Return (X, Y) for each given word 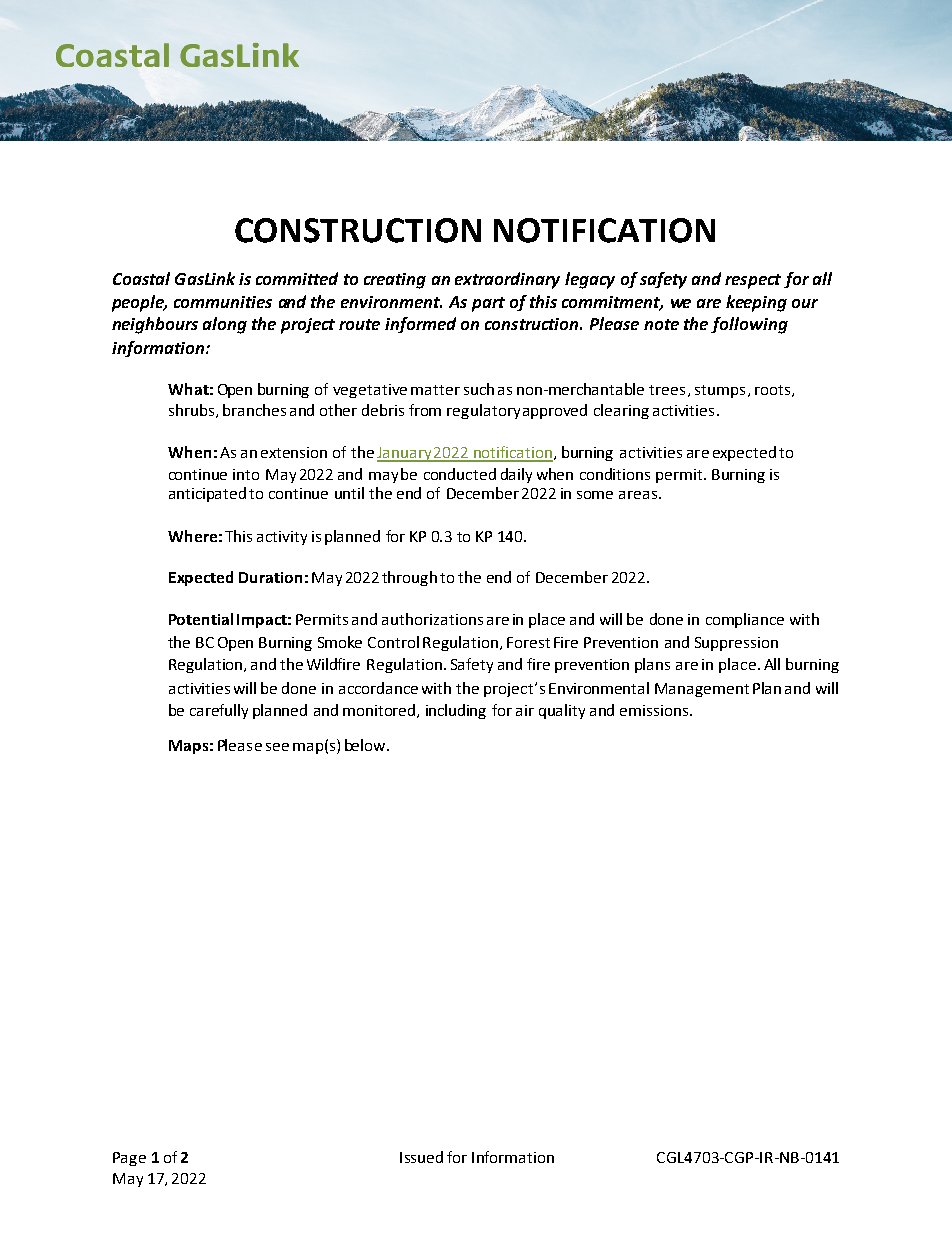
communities (223, 302)
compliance (745, 620)
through (409, 578)
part (488, 304)
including (456, 711)
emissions (654, 710)
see (277, 747)
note (661, 324)
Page (129, 1159)
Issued (421, 1157)
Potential (201, 619)
